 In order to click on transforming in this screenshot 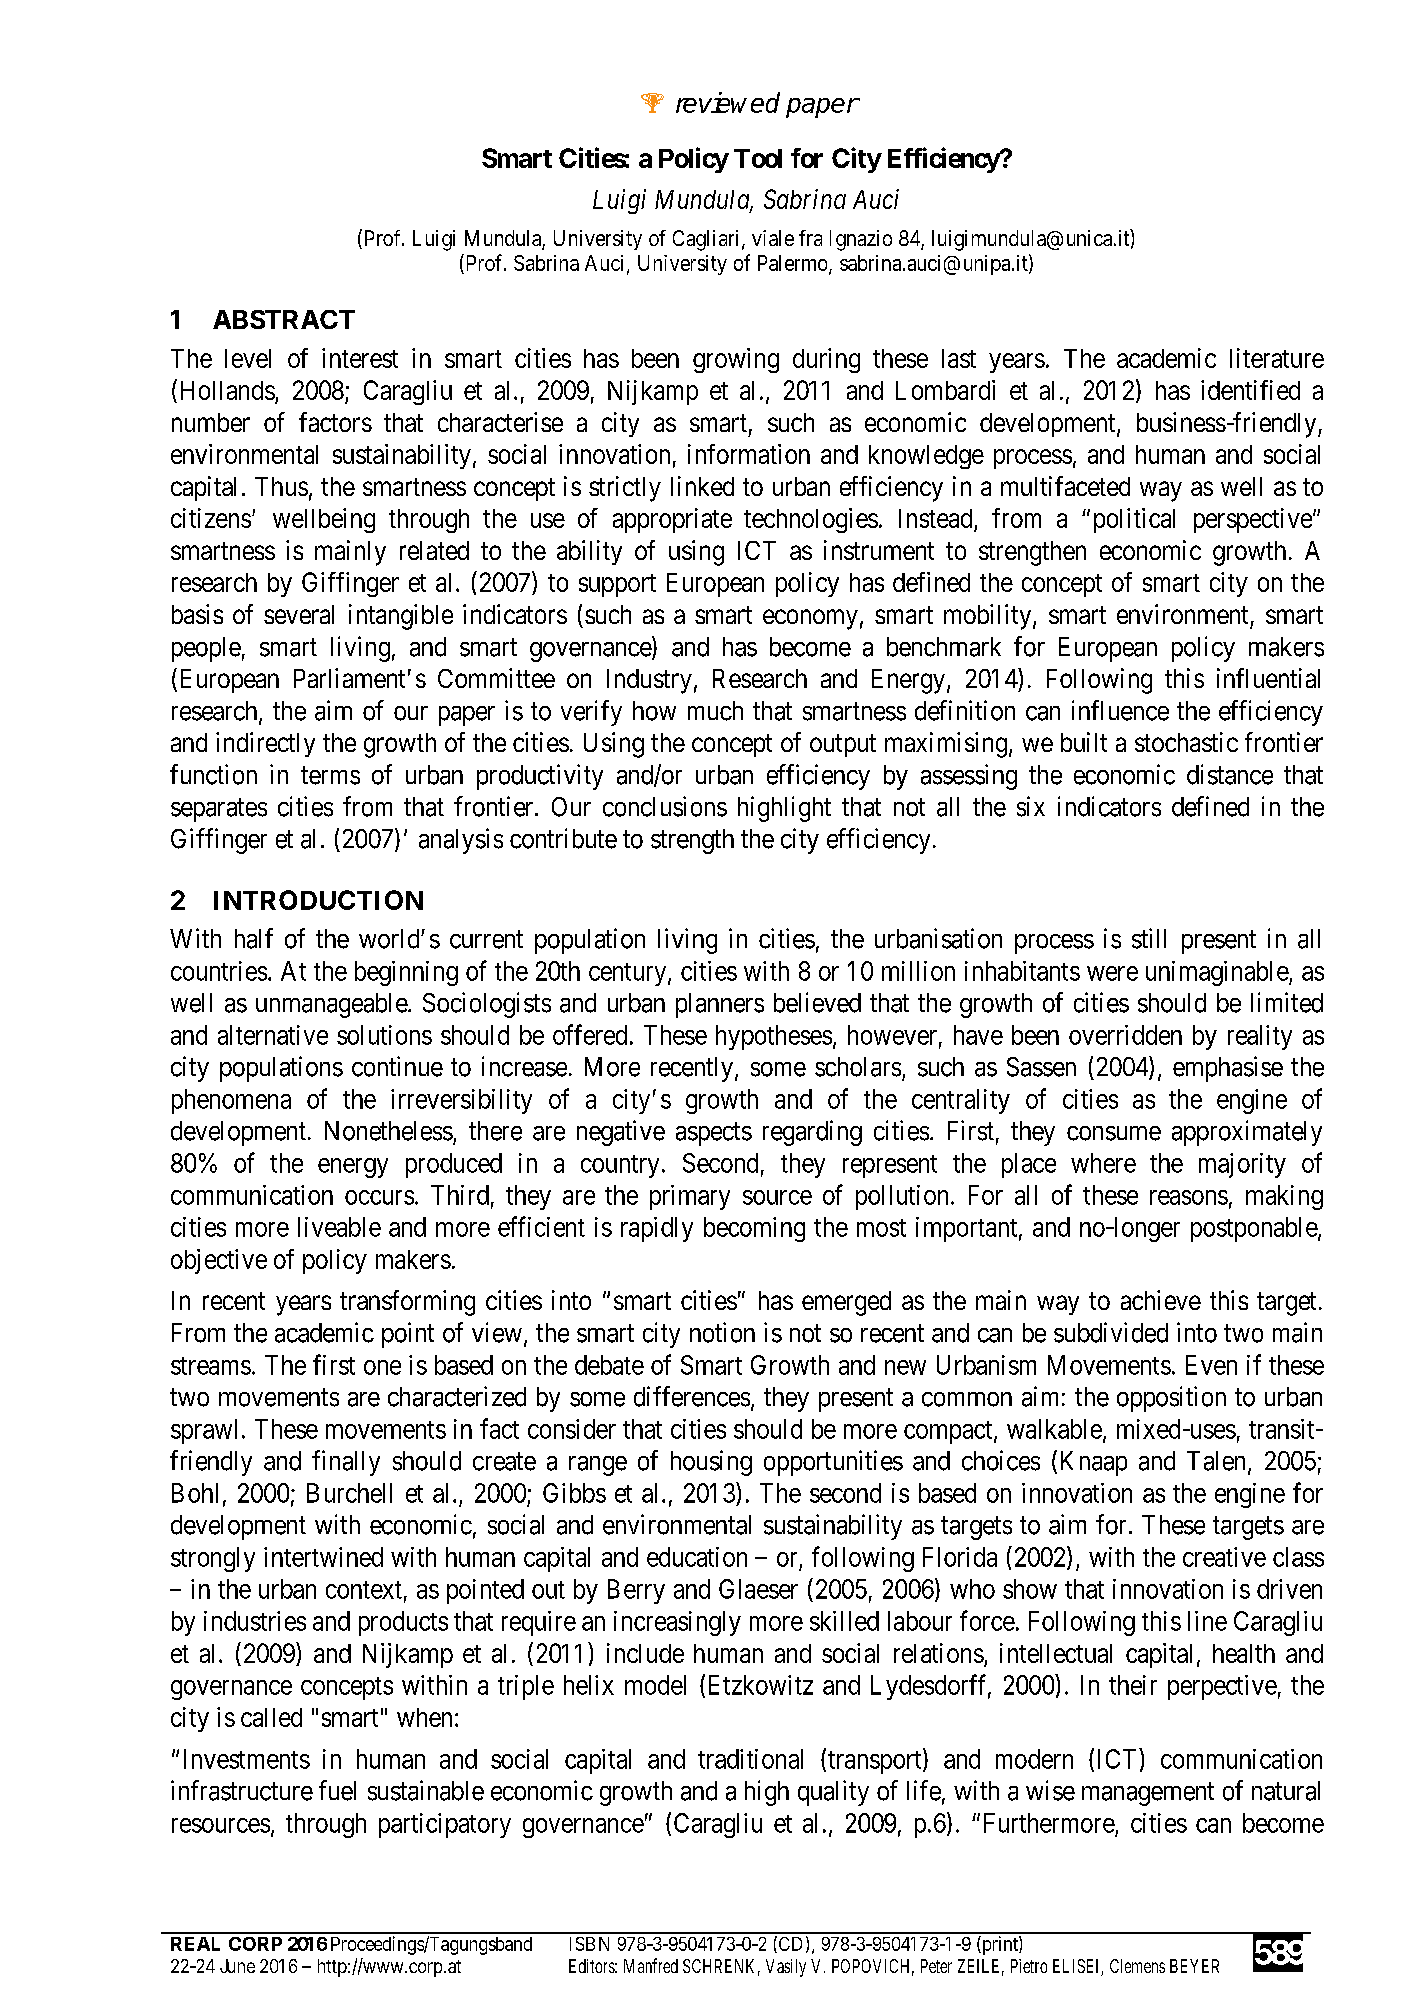, I will do `click(407, 1303)`.
